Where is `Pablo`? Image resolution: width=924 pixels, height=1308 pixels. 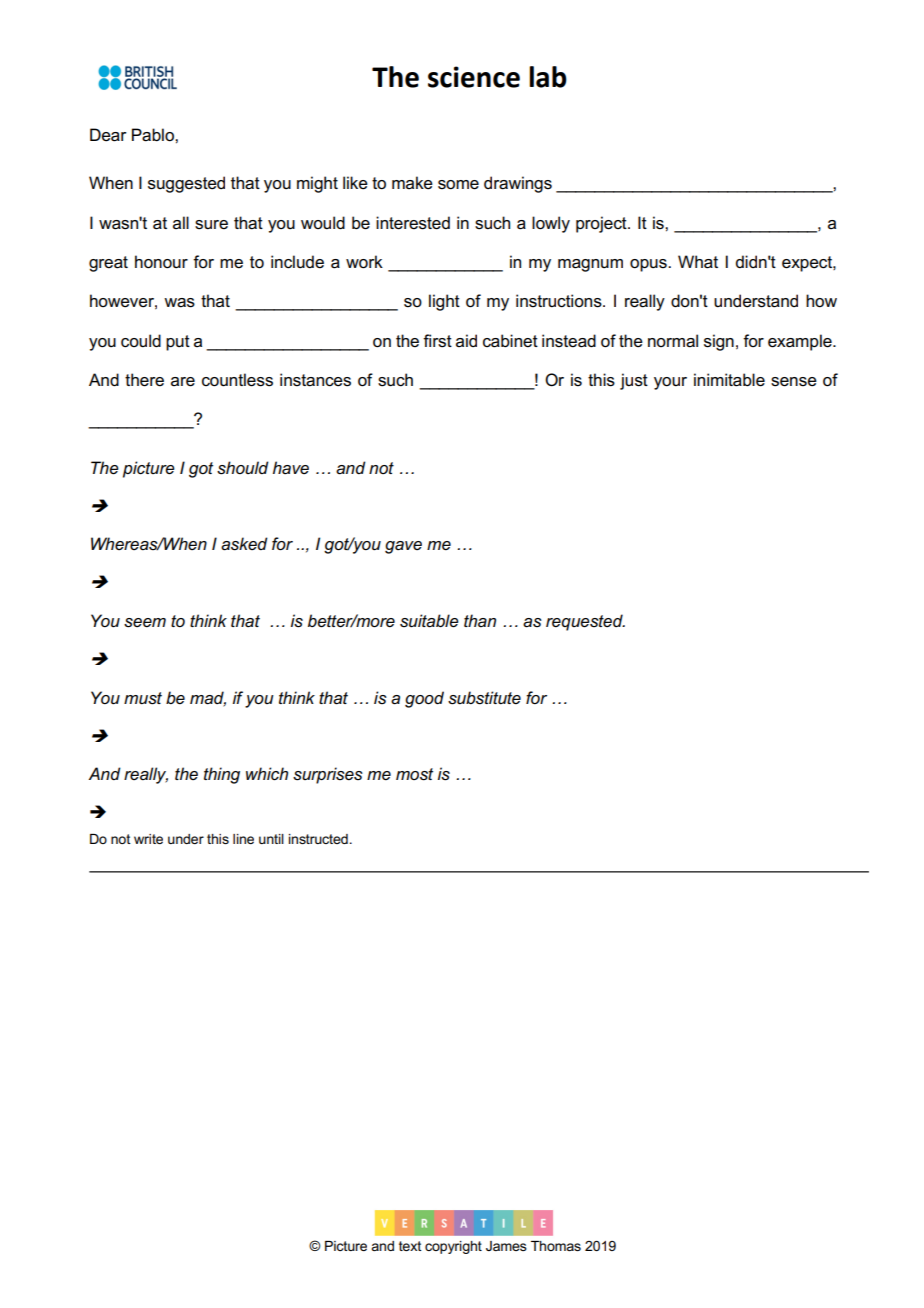 Pablo is located at coordinates (154, 135).
